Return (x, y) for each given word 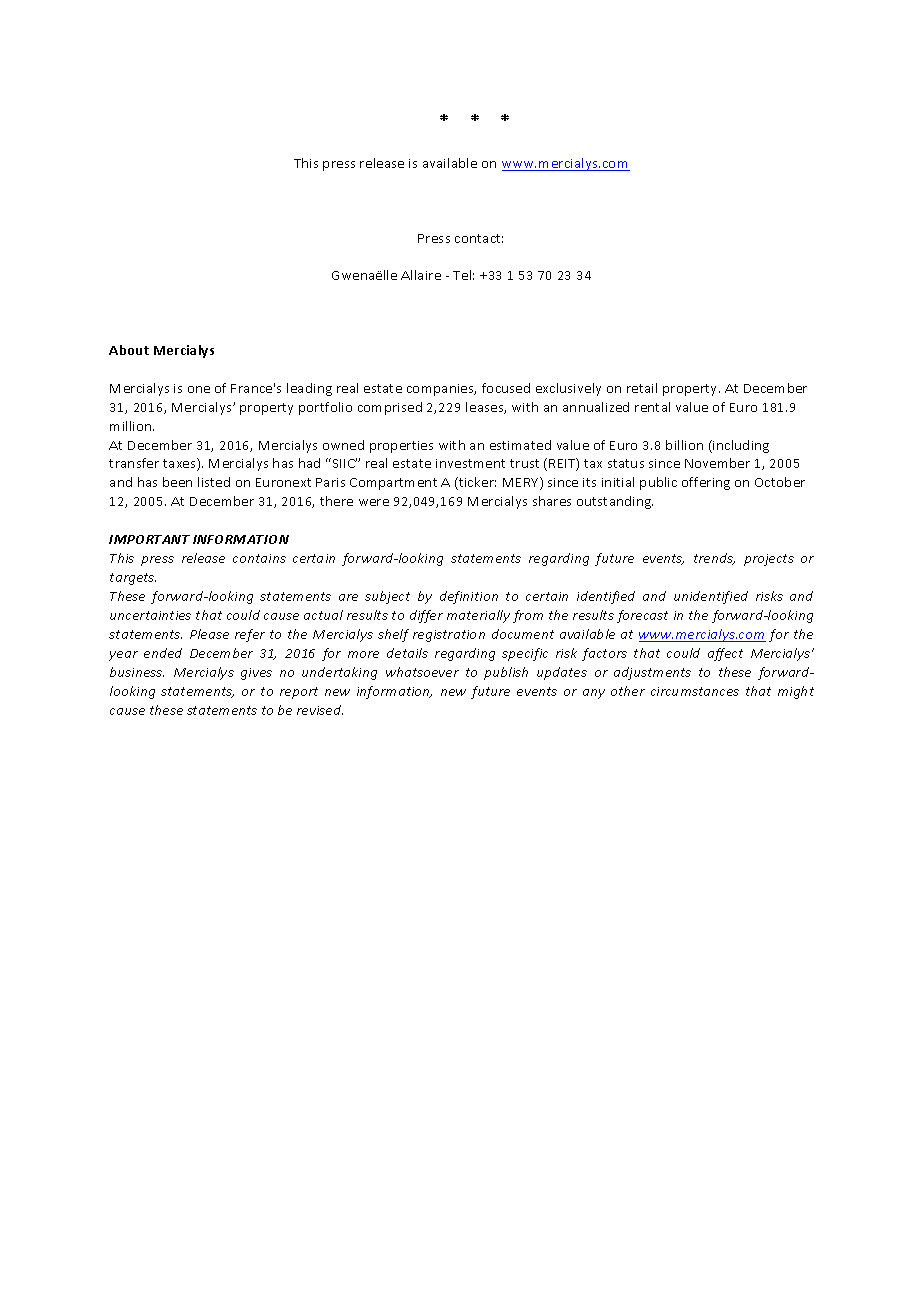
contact (479, 238)
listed (214, 482)
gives (256, 674)
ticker (476, 483)
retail (642, 388)
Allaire (421, 275)
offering (706, 483)
